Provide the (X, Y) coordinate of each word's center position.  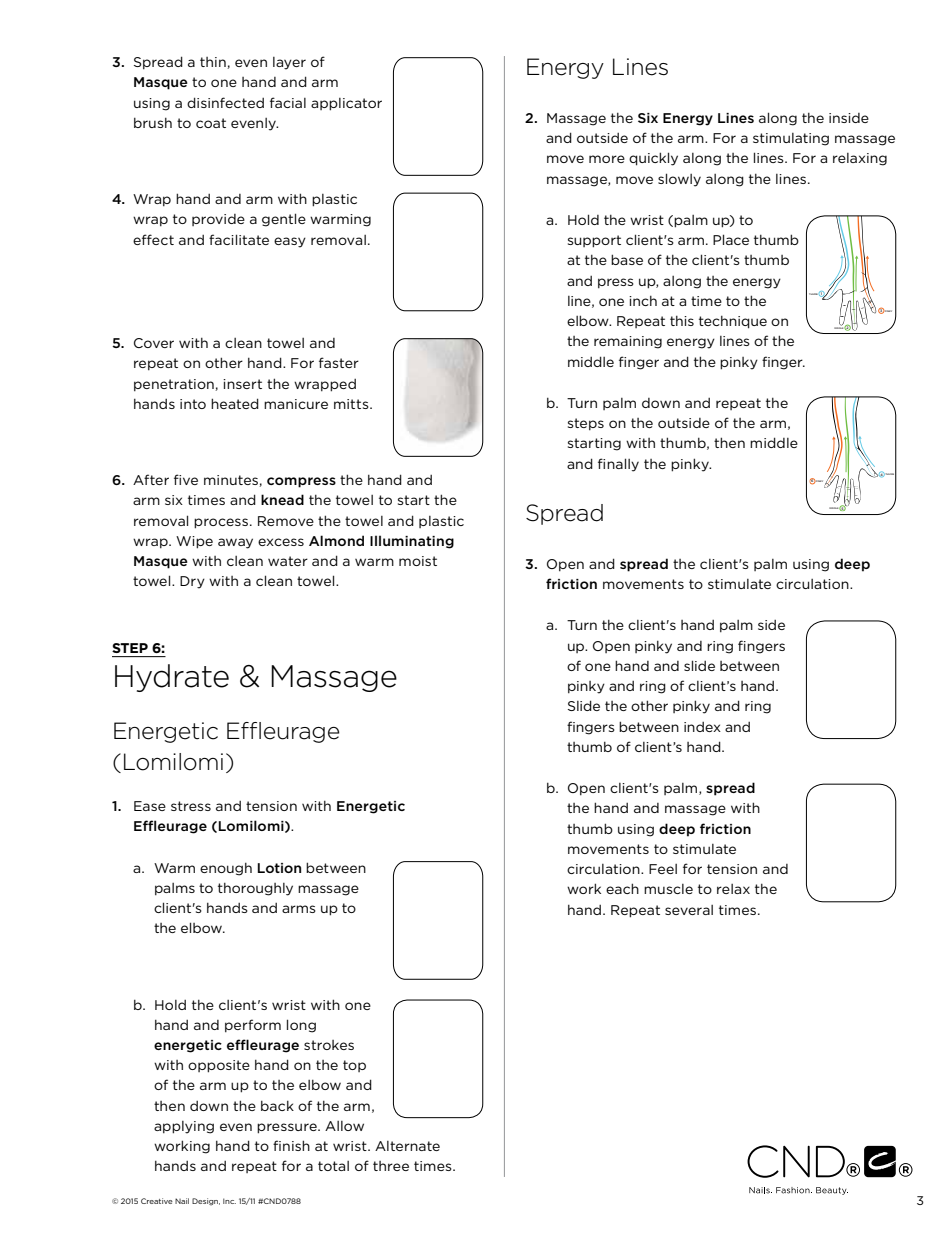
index (702, 727)
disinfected (225, 102)
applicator (346, 104)
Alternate (407, 1146)
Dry (192, 582)
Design (206, 1202)
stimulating (791, 139)
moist (418, 561)
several (689, 910)
